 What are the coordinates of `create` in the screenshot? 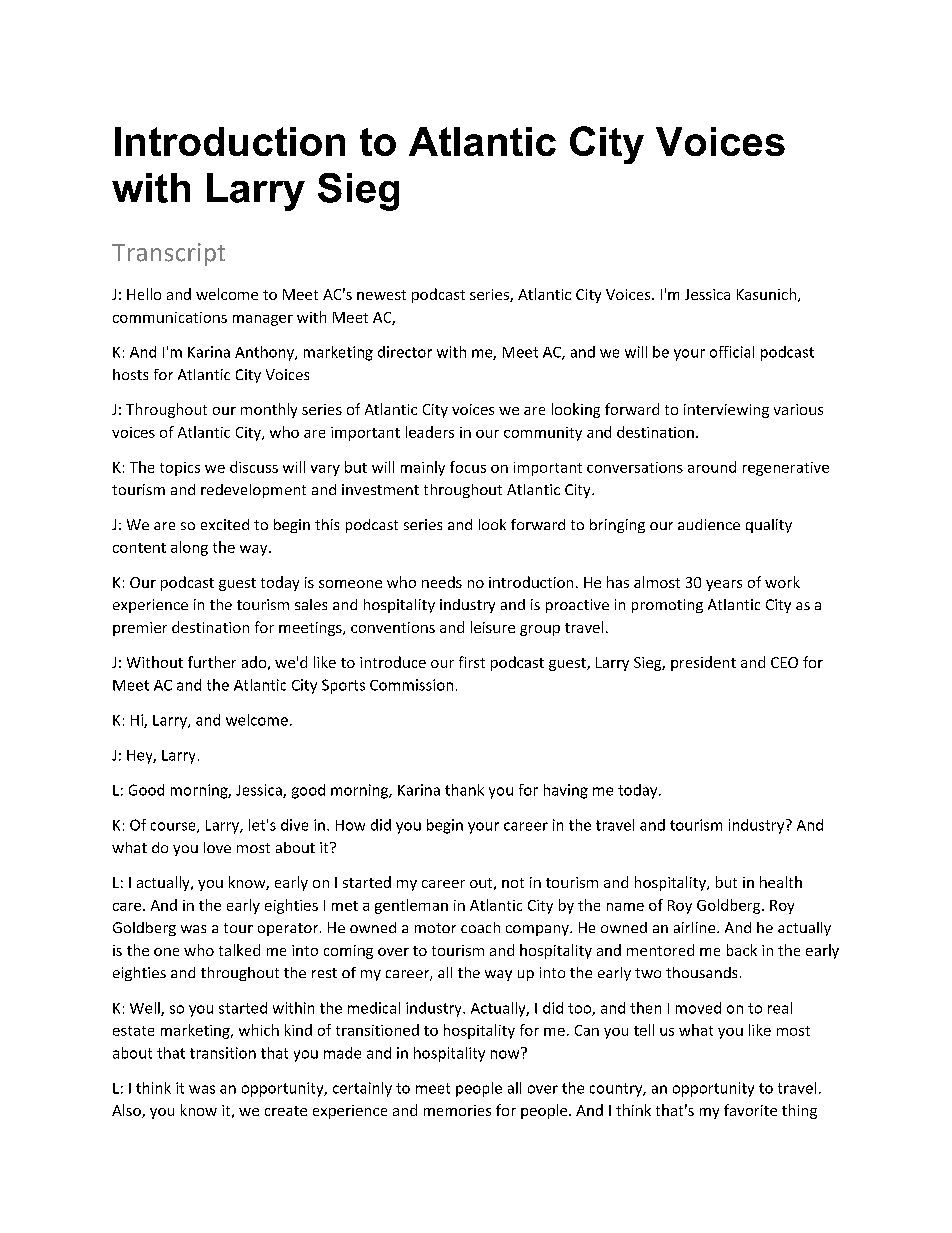 It's located at (286, 1111).
